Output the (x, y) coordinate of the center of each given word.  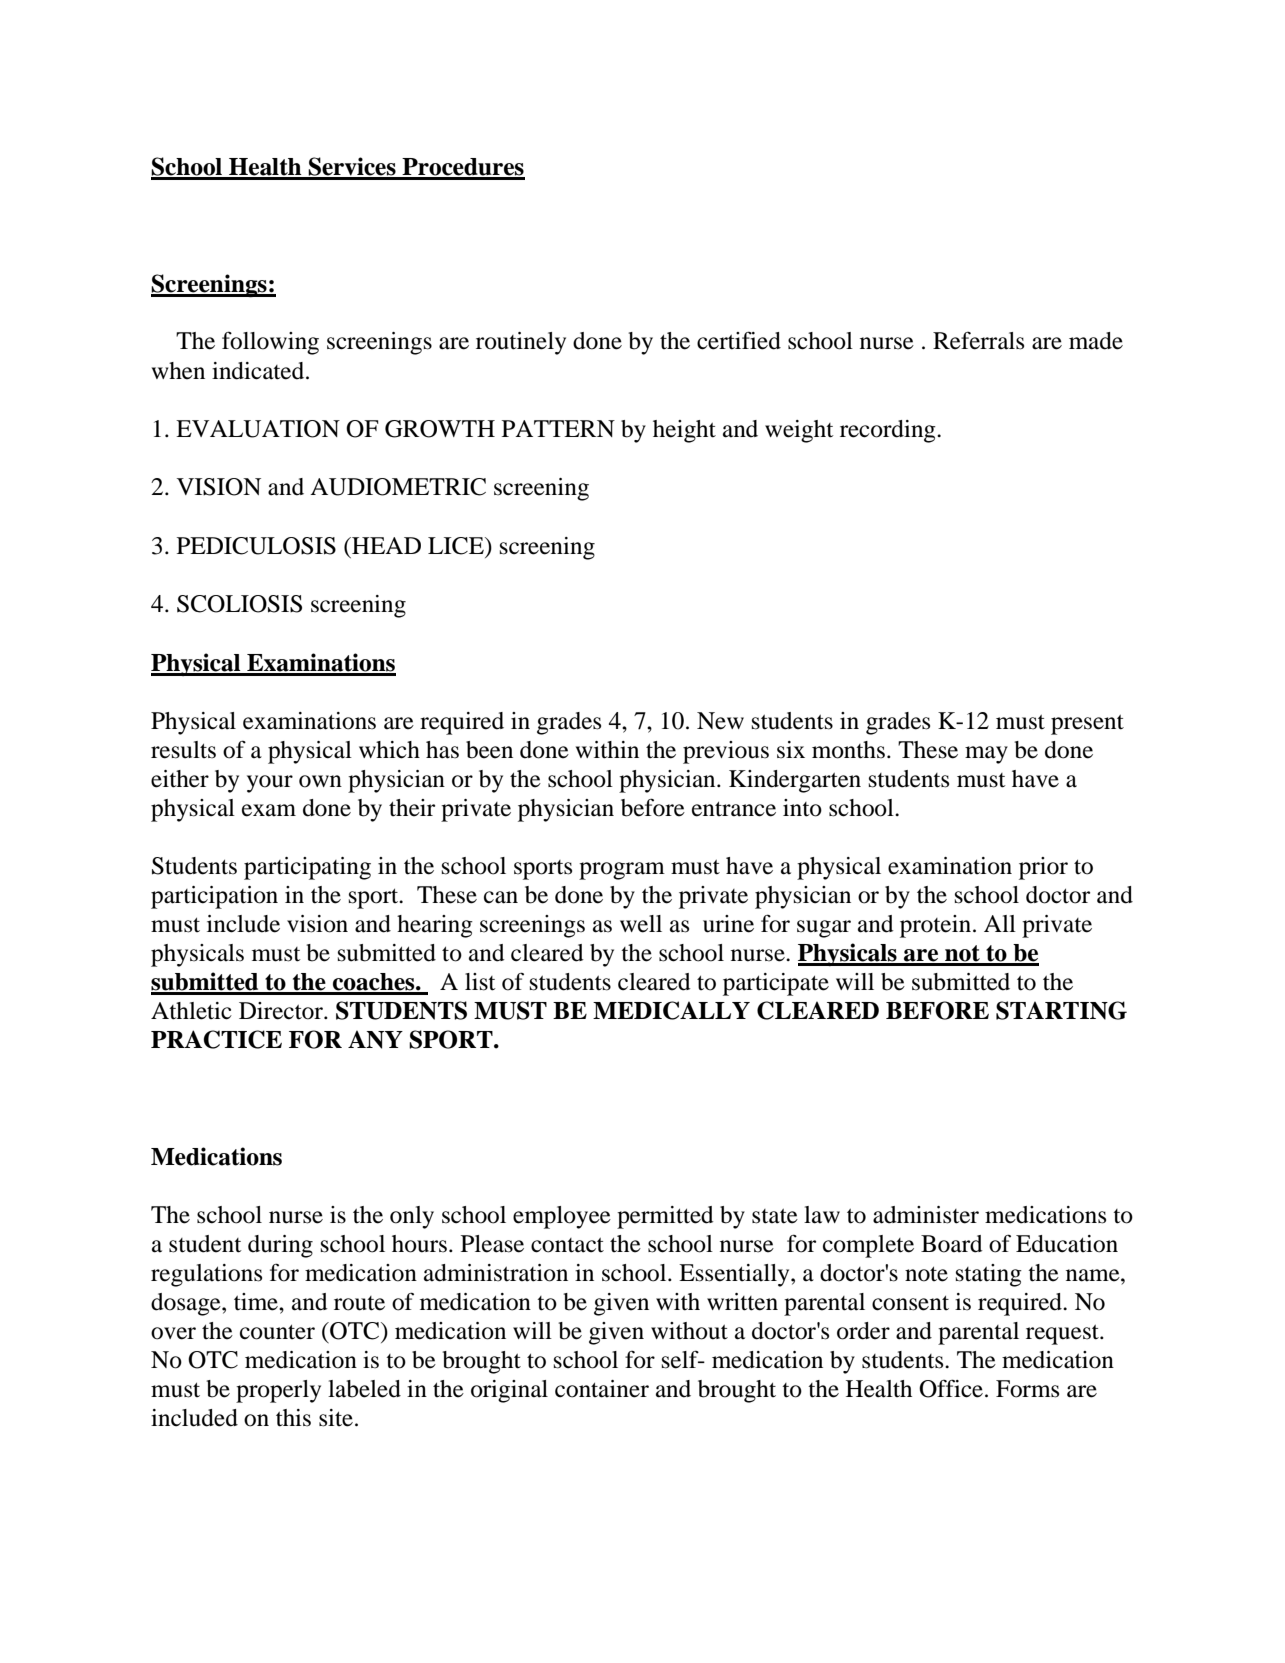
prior (1043, 868)
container (602, 1389)
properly (278, 1391)
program (622, 871)
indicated (259, 371)
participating (307, 868)
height (684, 431)
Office (951, 1388)
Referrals (978, 341)
